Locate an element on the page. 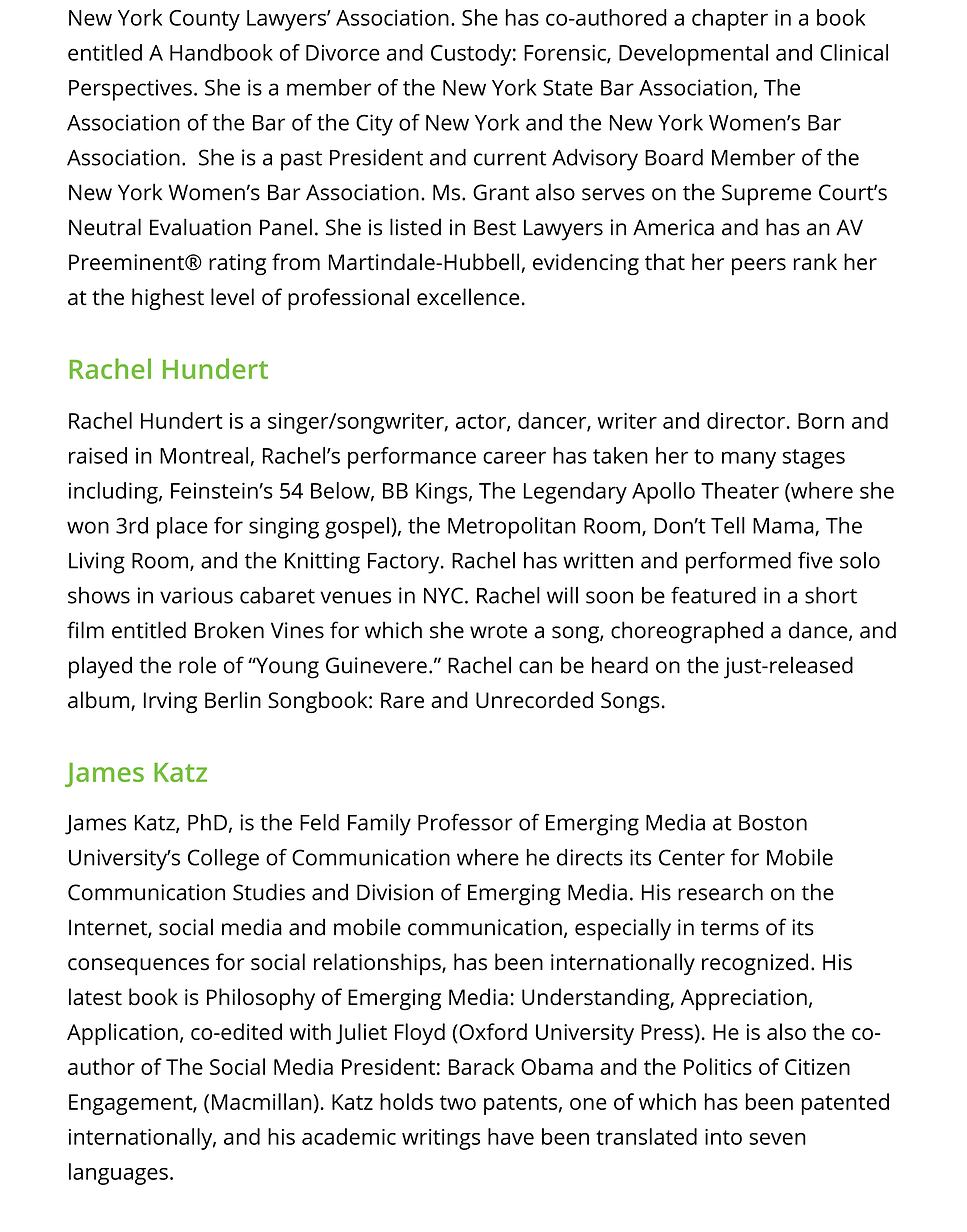 The height and width of the image is (1232, 967). seven is located at coordinates (777, 1139).
